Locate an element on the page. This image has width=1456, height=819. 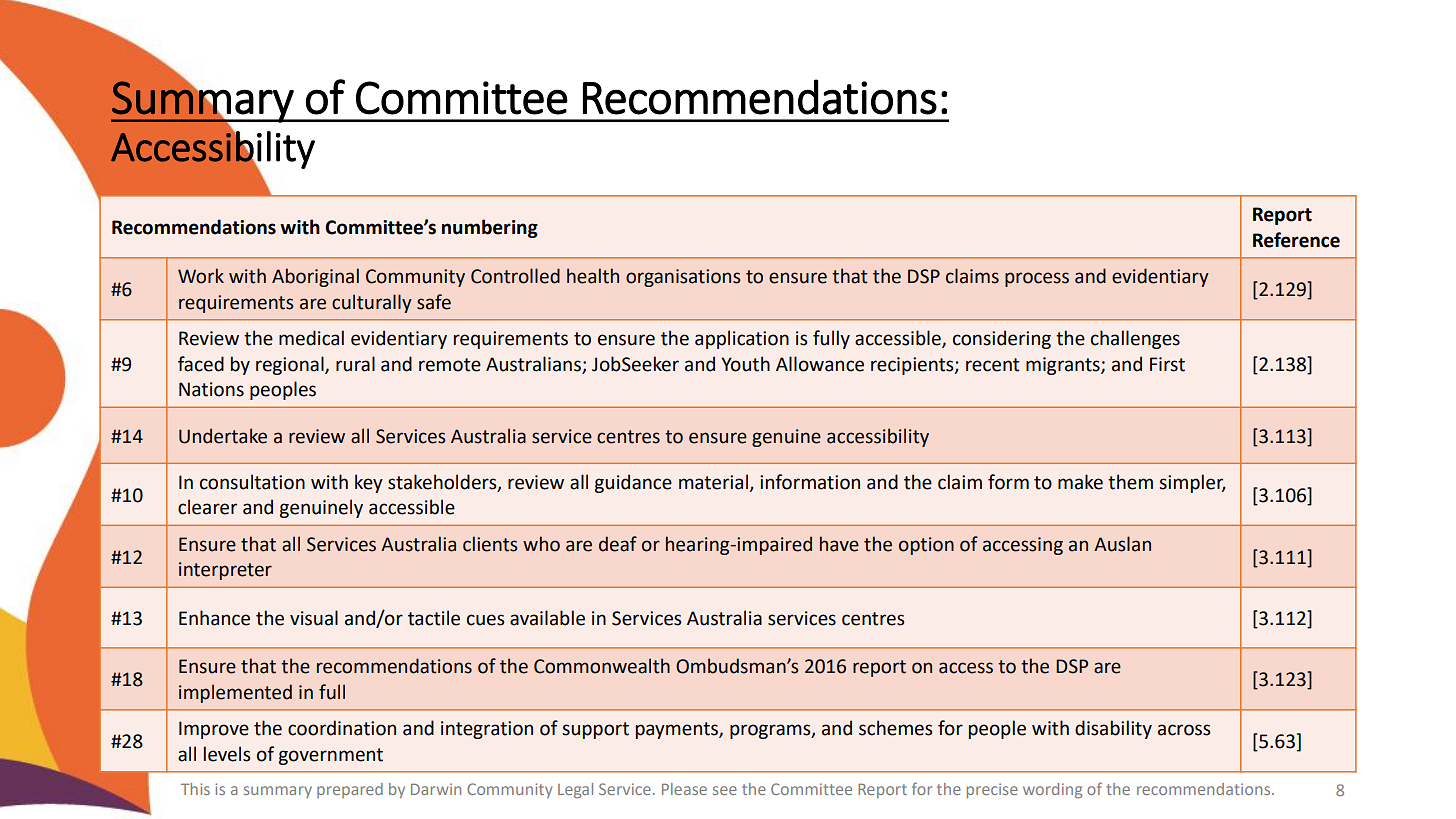
visual is located at coordinates (314, 618).
